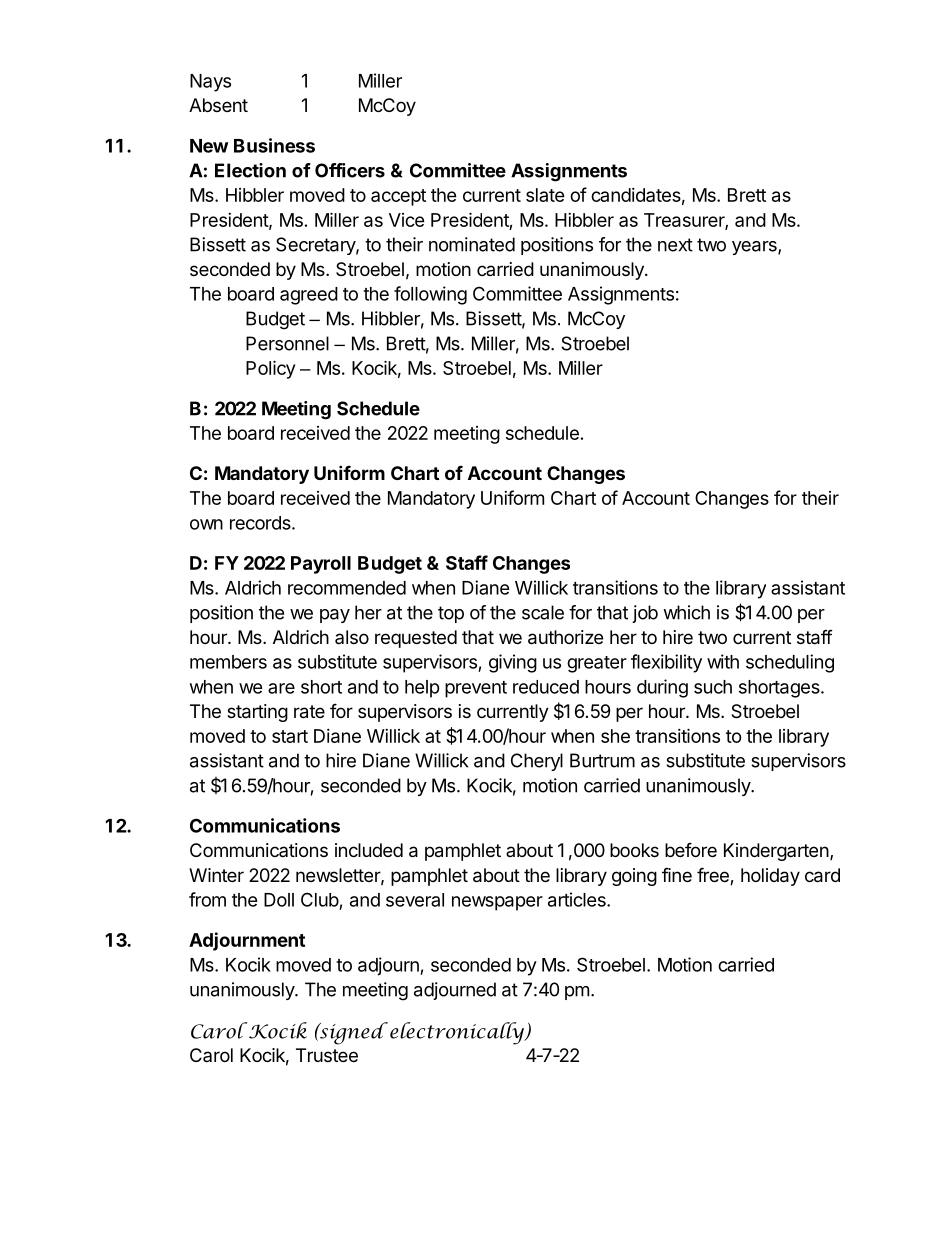 The height and width of the page is (1233, 952). What do you see at coordinates (270, 369) in the page?
I see `Policy` at bounding box center [270, 369].
